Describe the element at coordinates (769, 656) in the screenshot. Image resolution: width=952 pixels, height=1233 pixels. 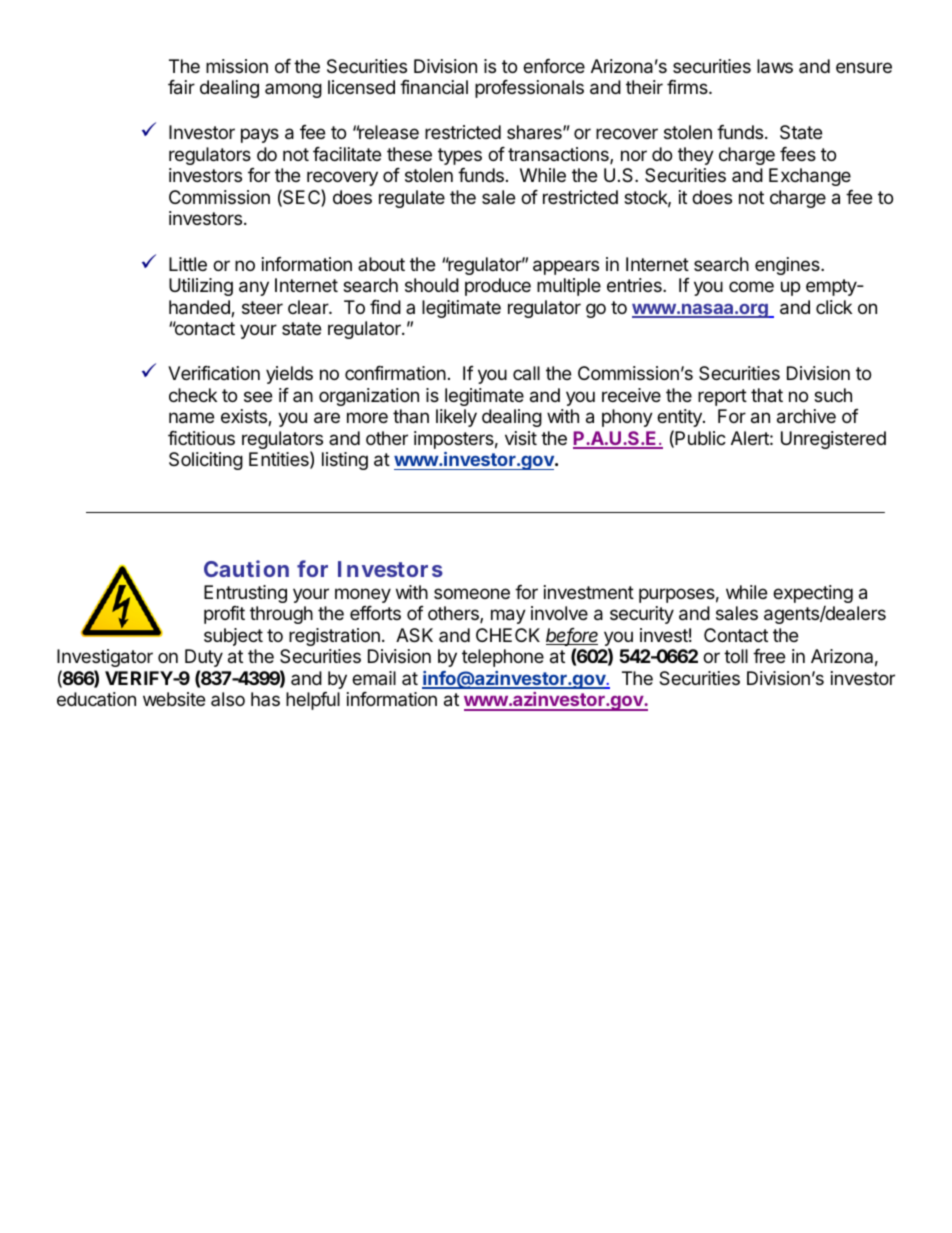
I see `free` at that location.
